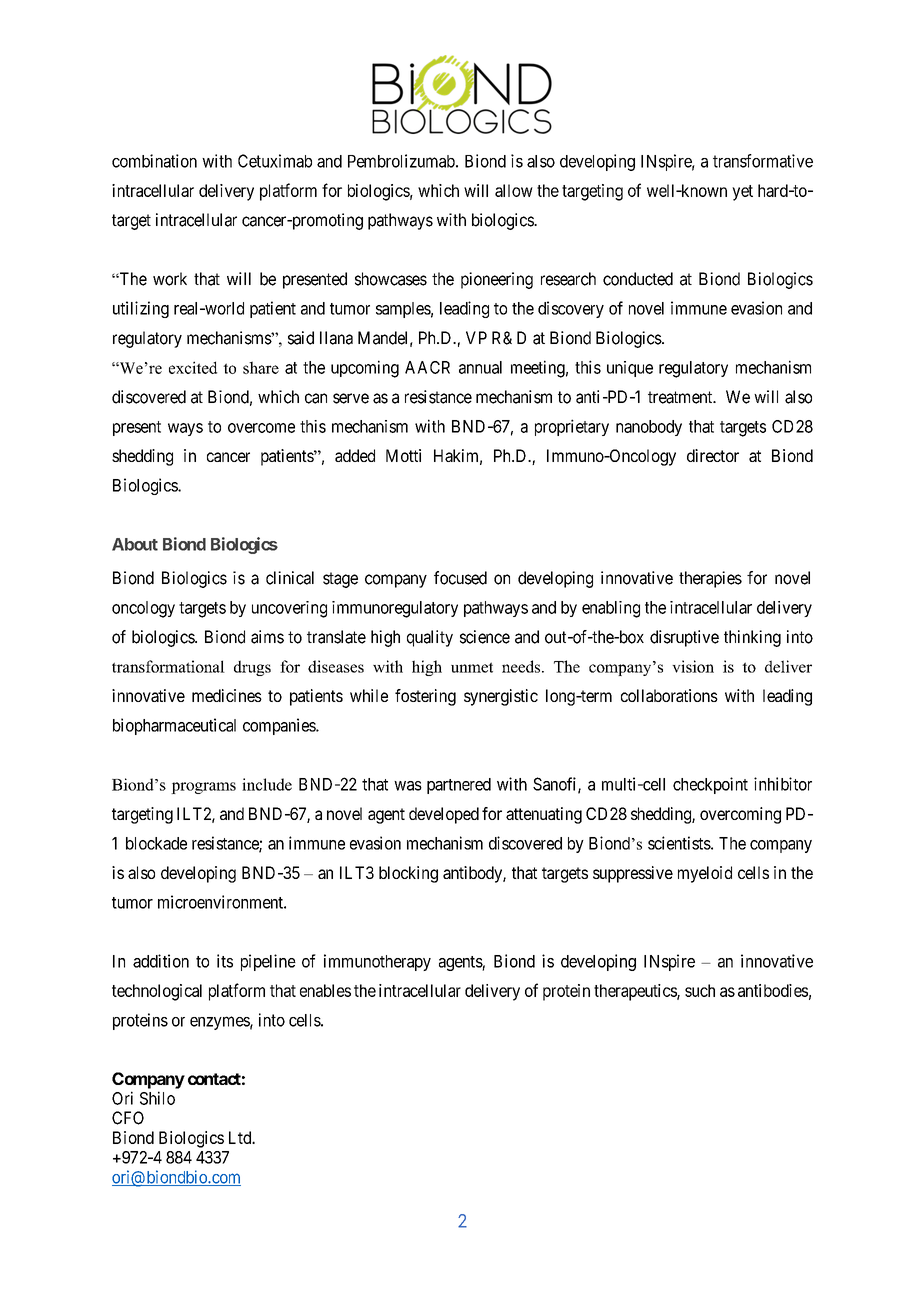 The image size is (924, 1308). Describe the element at coordinates (261, 428) in the image. I see `overcome` at that location.
